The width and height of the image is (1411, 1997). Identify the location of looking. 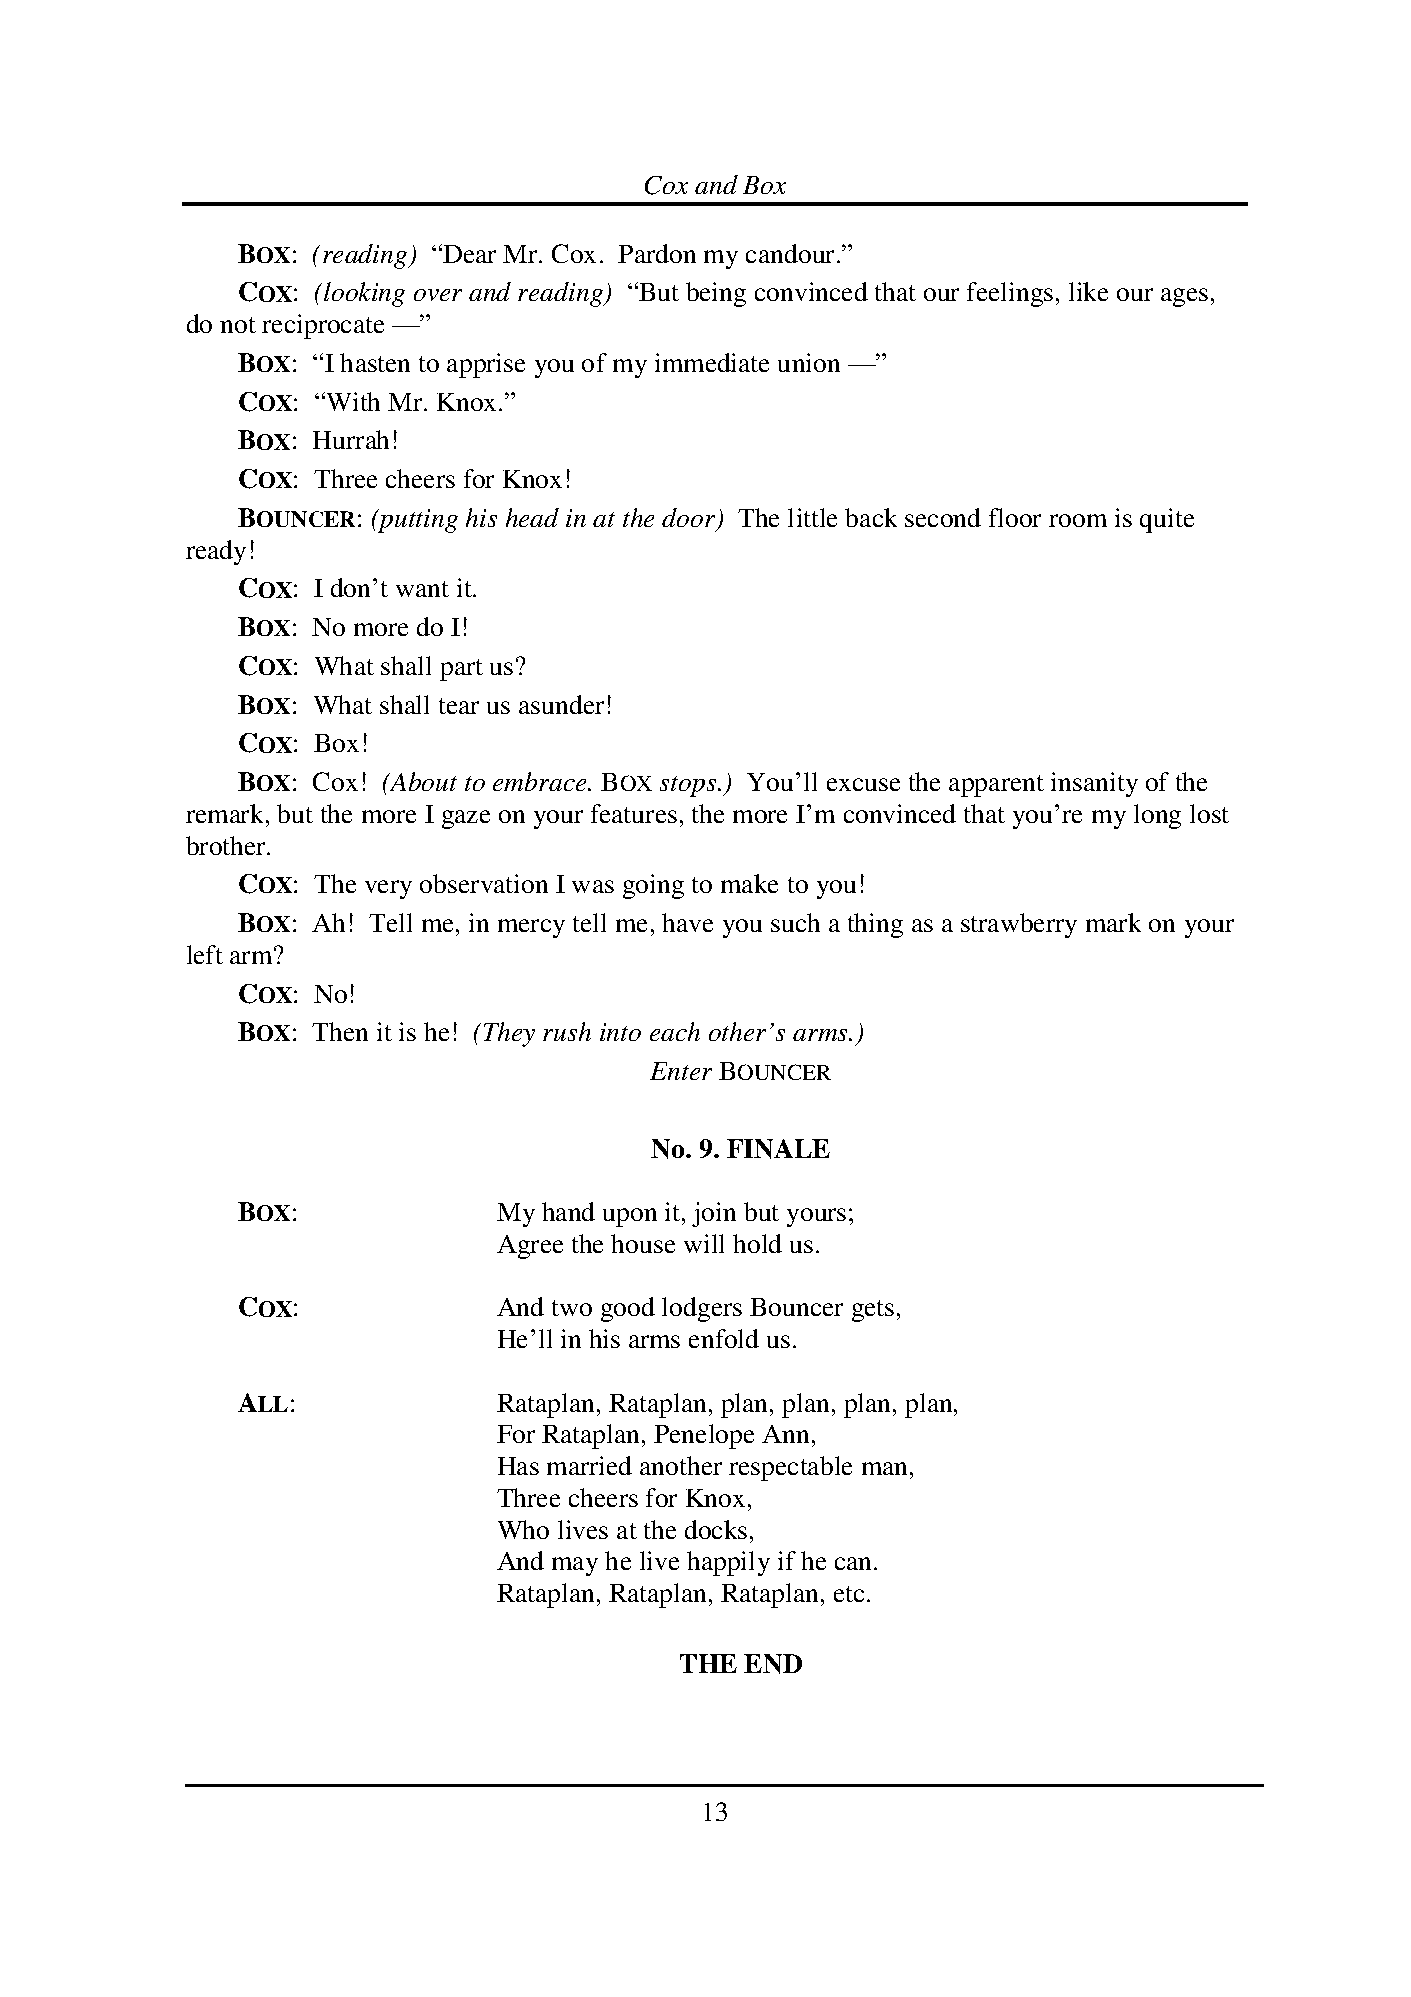
(364, 294).
